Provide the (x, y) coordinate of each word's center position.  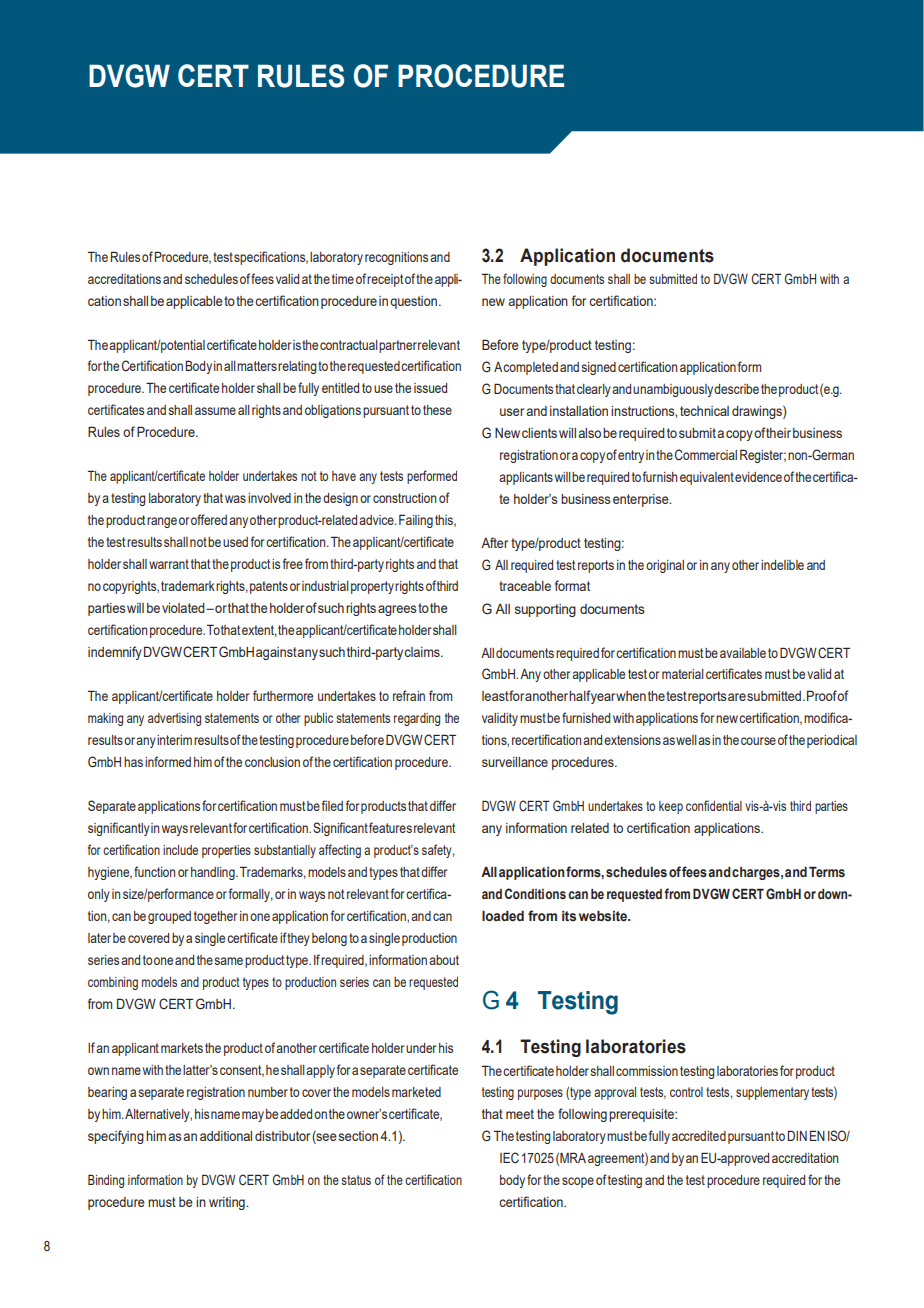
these (437, 410)
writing (228, 1203)
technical (704, 411)
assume (215, 411)
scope (578, 1182)
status (356, 1180)
